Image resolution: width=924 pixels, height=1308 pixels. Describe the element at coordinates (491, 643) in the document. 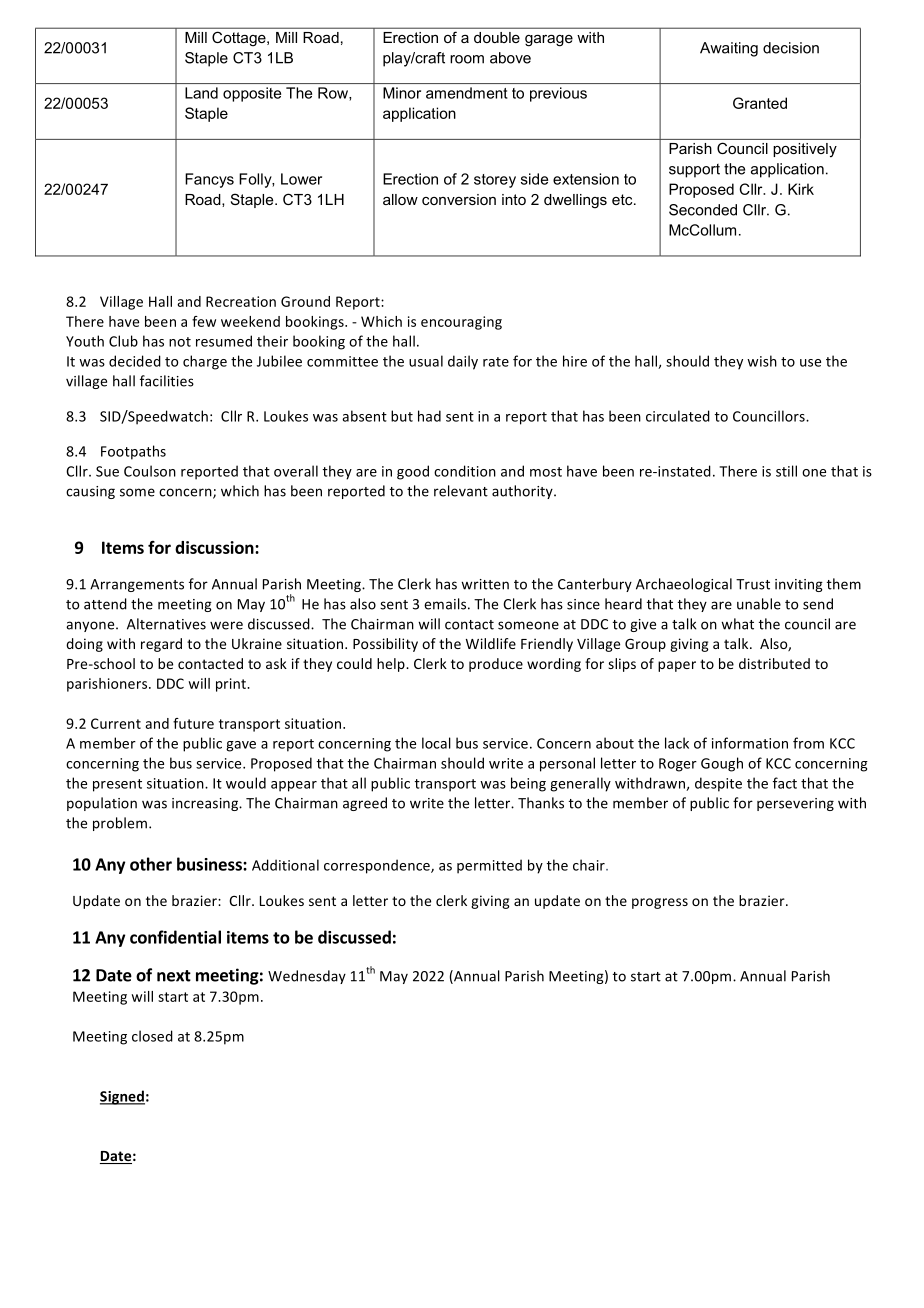

I see `Wildlife` at that location.
